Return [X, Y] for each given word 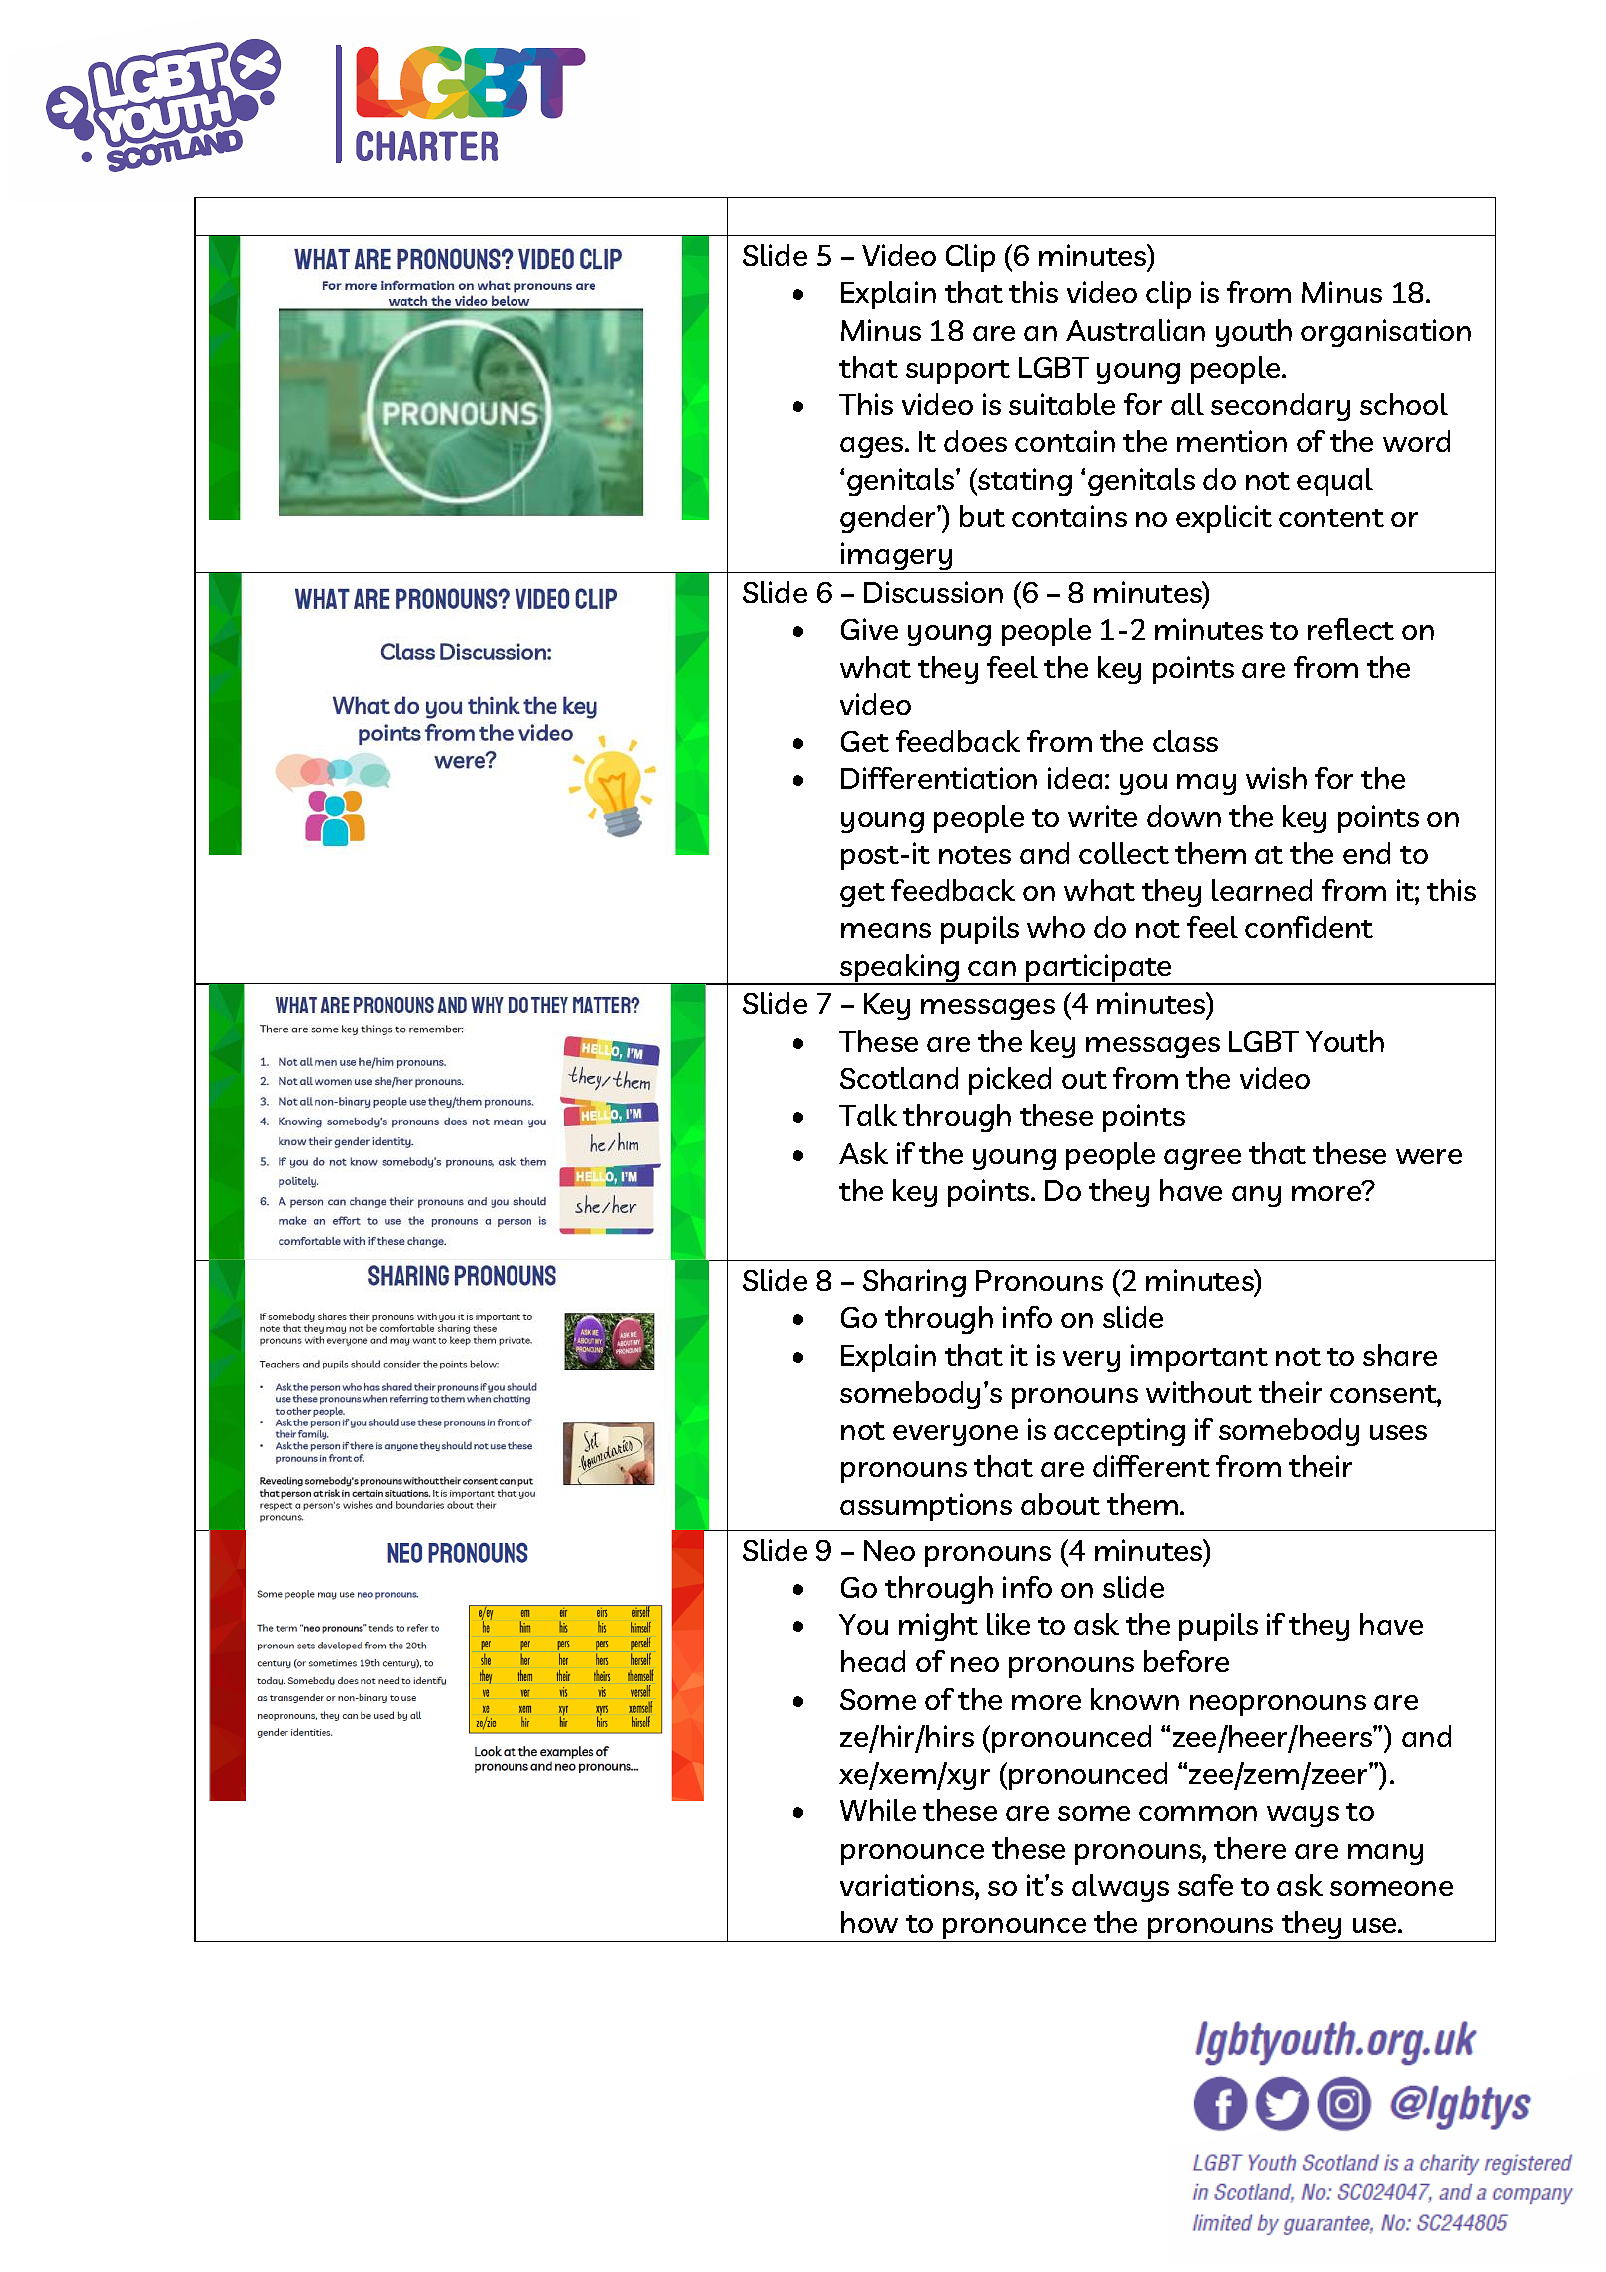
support [958, 372]
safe [1205, 1885]
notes [975, 855]
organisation [1386, 333]
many [1385, 1854]
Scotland [899, 1078]
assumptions [926, 1507]
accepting [1119, 1432]
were [1429, 1156]
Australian [1135, 330]
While [878, 1810]
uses [1398, 1432]
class [1185, 741]
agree [1202, 1159]
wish [1276, 778]
